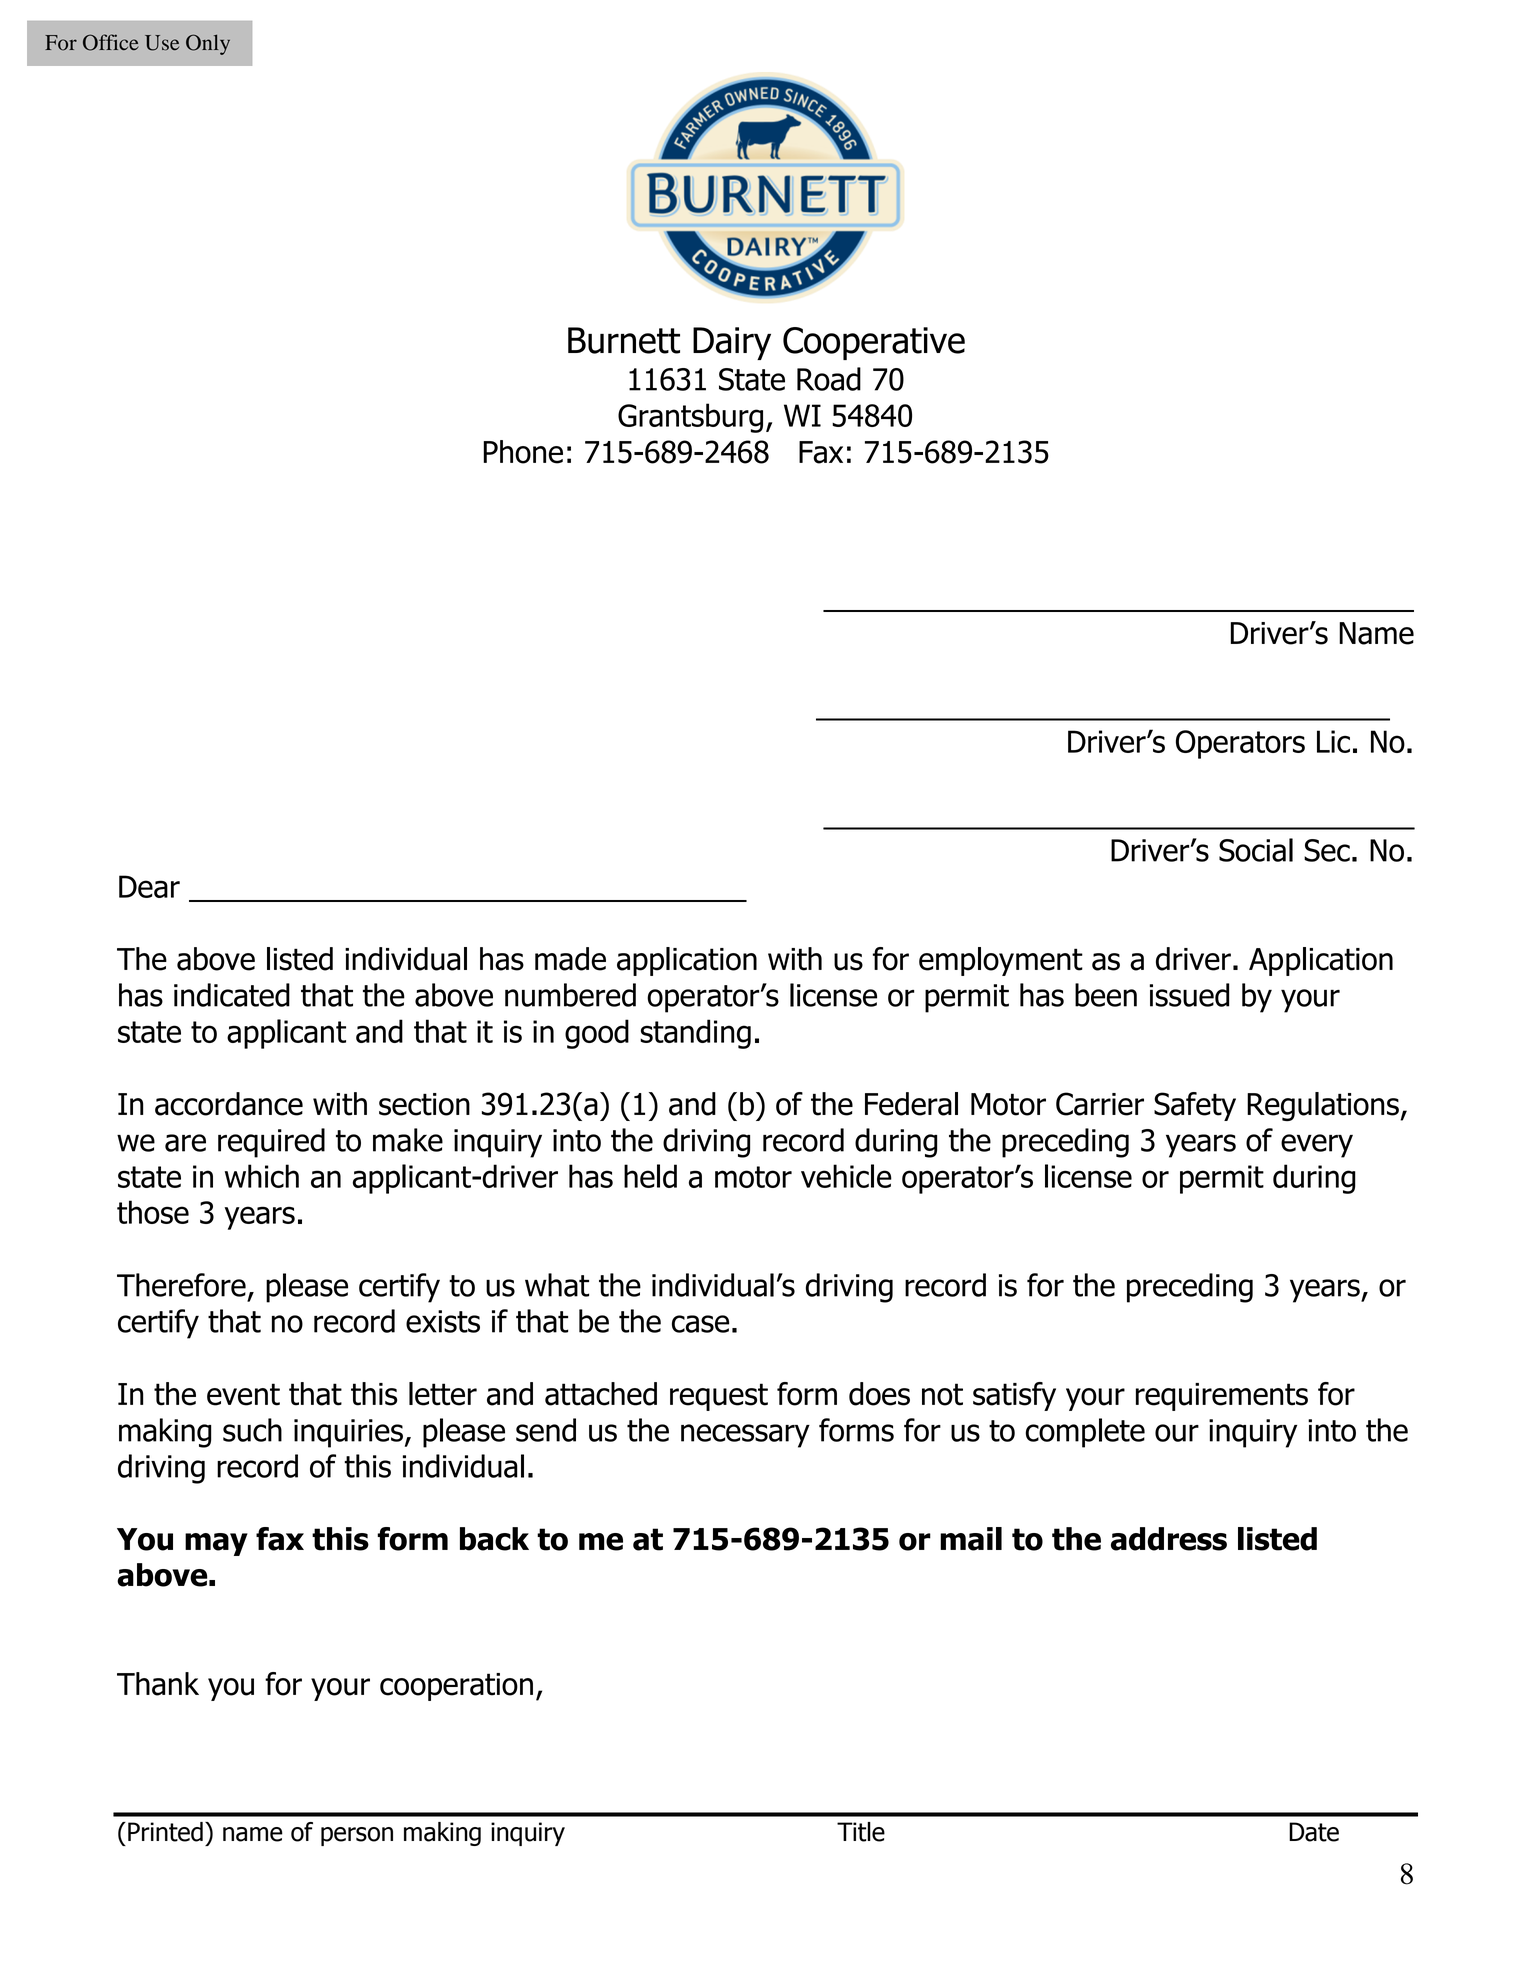 The height and width of the image is (1981, 1531). What do you see at coordinates (732, 343) in the image?
I see `Dairy` at bounding box center [732, 343].
